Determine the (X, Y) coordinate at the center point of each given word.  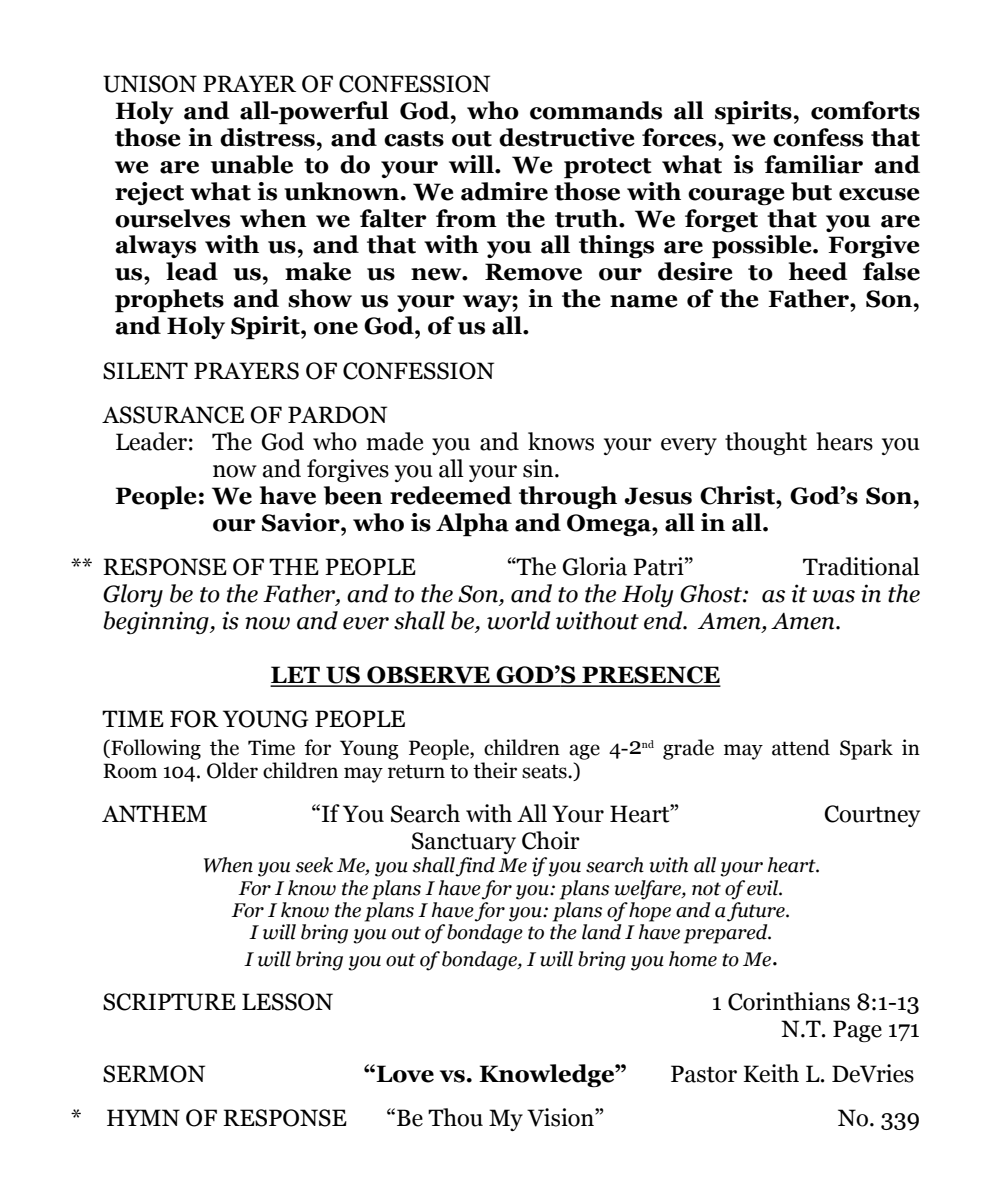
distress (267, 137)
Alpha (472, 525)
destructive (567, 137)
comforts (865, 110)
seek (314, 865)
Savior (302, 522)
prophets (169, 301)
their (495, 770)
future (757, 910)
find (475, 867)
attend (801, 747)
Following (155, 749)
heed (818, 271)
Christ (738, 495)
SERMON (154, 1074)
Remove (533, 272)
